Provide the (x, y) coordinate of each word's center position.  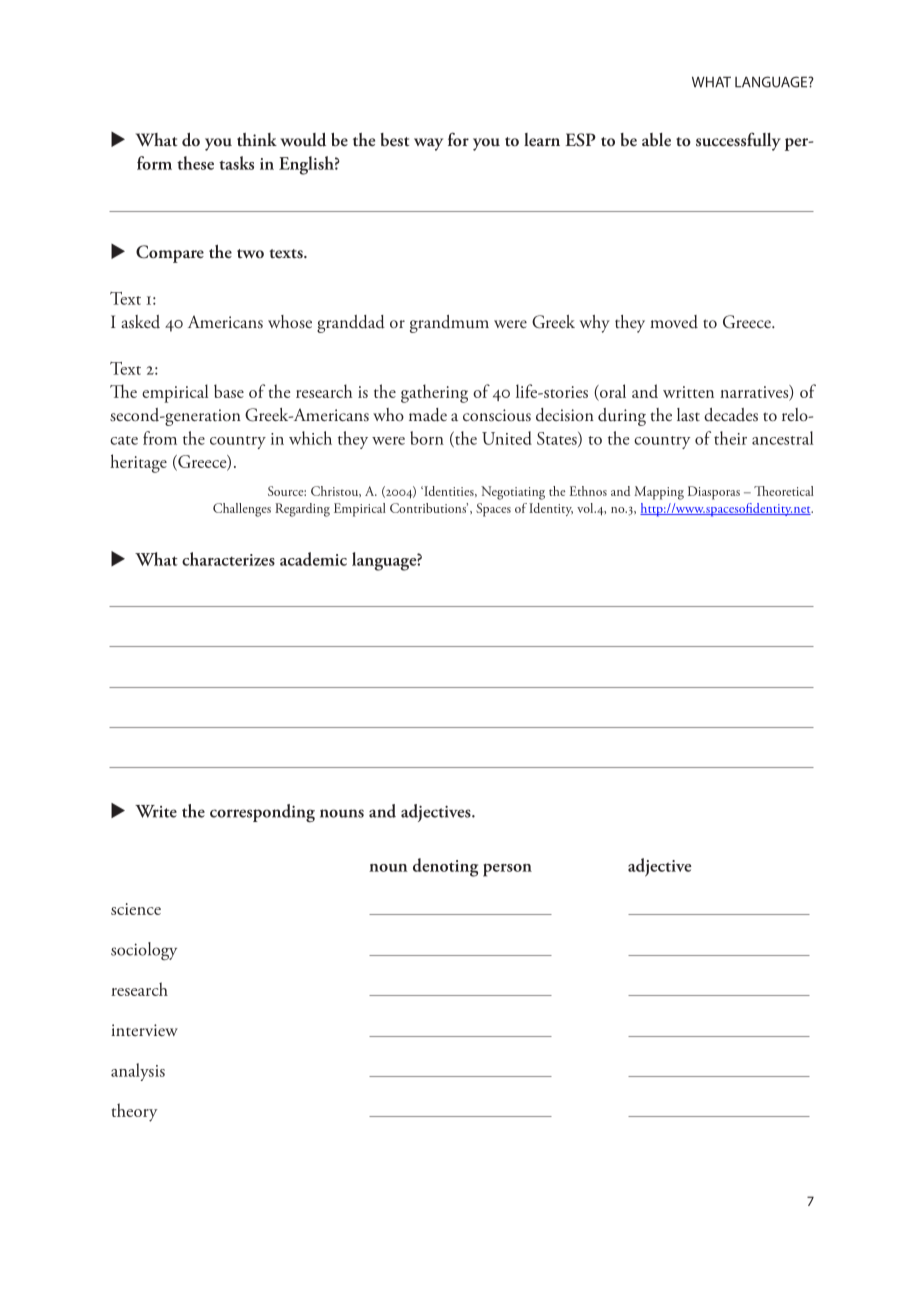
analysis (138, 1072)
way (428, 144)
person (507, 870)
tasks (236, 163)
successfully (738, 141)
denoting (445, 867)
